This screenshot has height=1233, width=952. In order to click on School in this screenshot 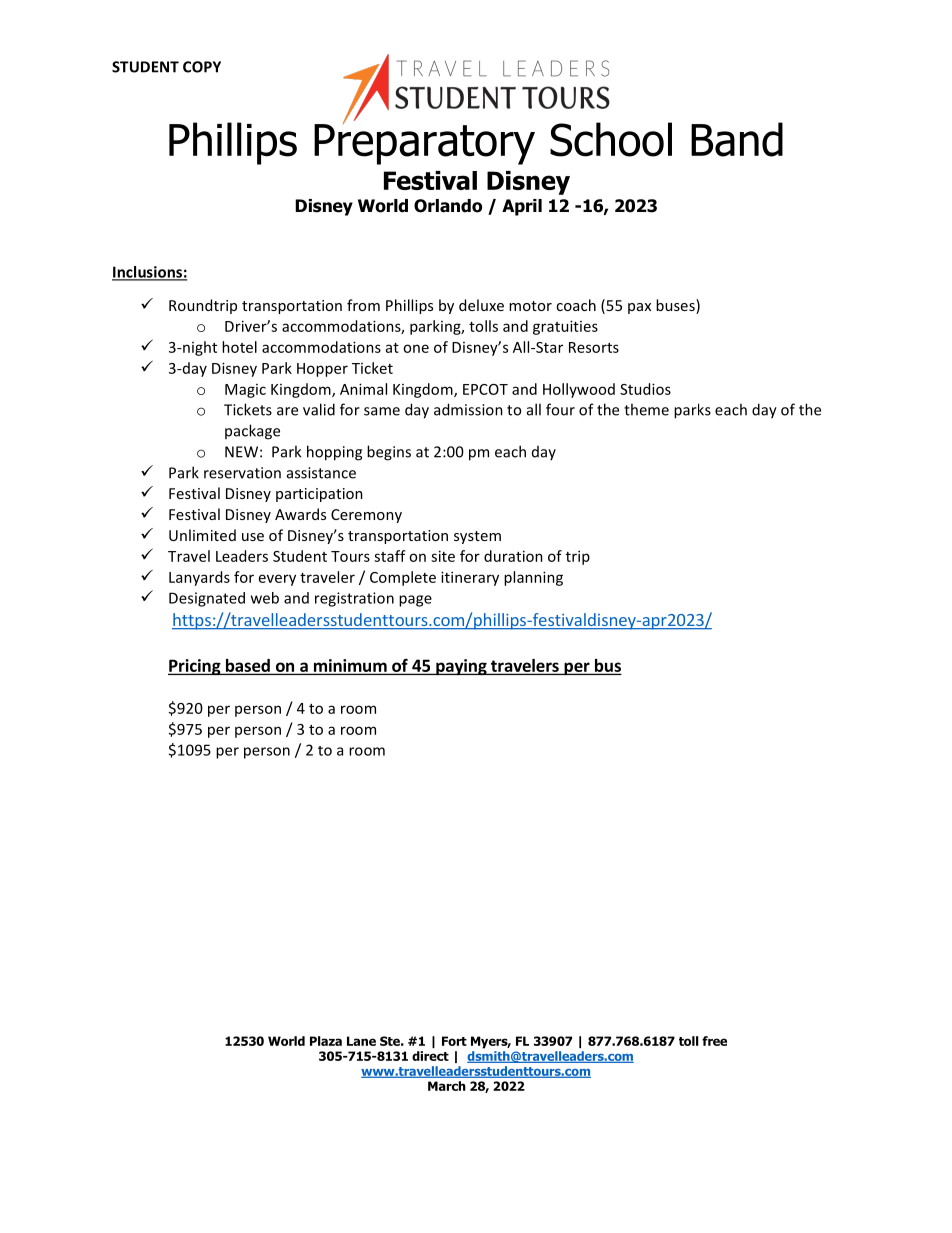, I will do `click(611, 139)`.
